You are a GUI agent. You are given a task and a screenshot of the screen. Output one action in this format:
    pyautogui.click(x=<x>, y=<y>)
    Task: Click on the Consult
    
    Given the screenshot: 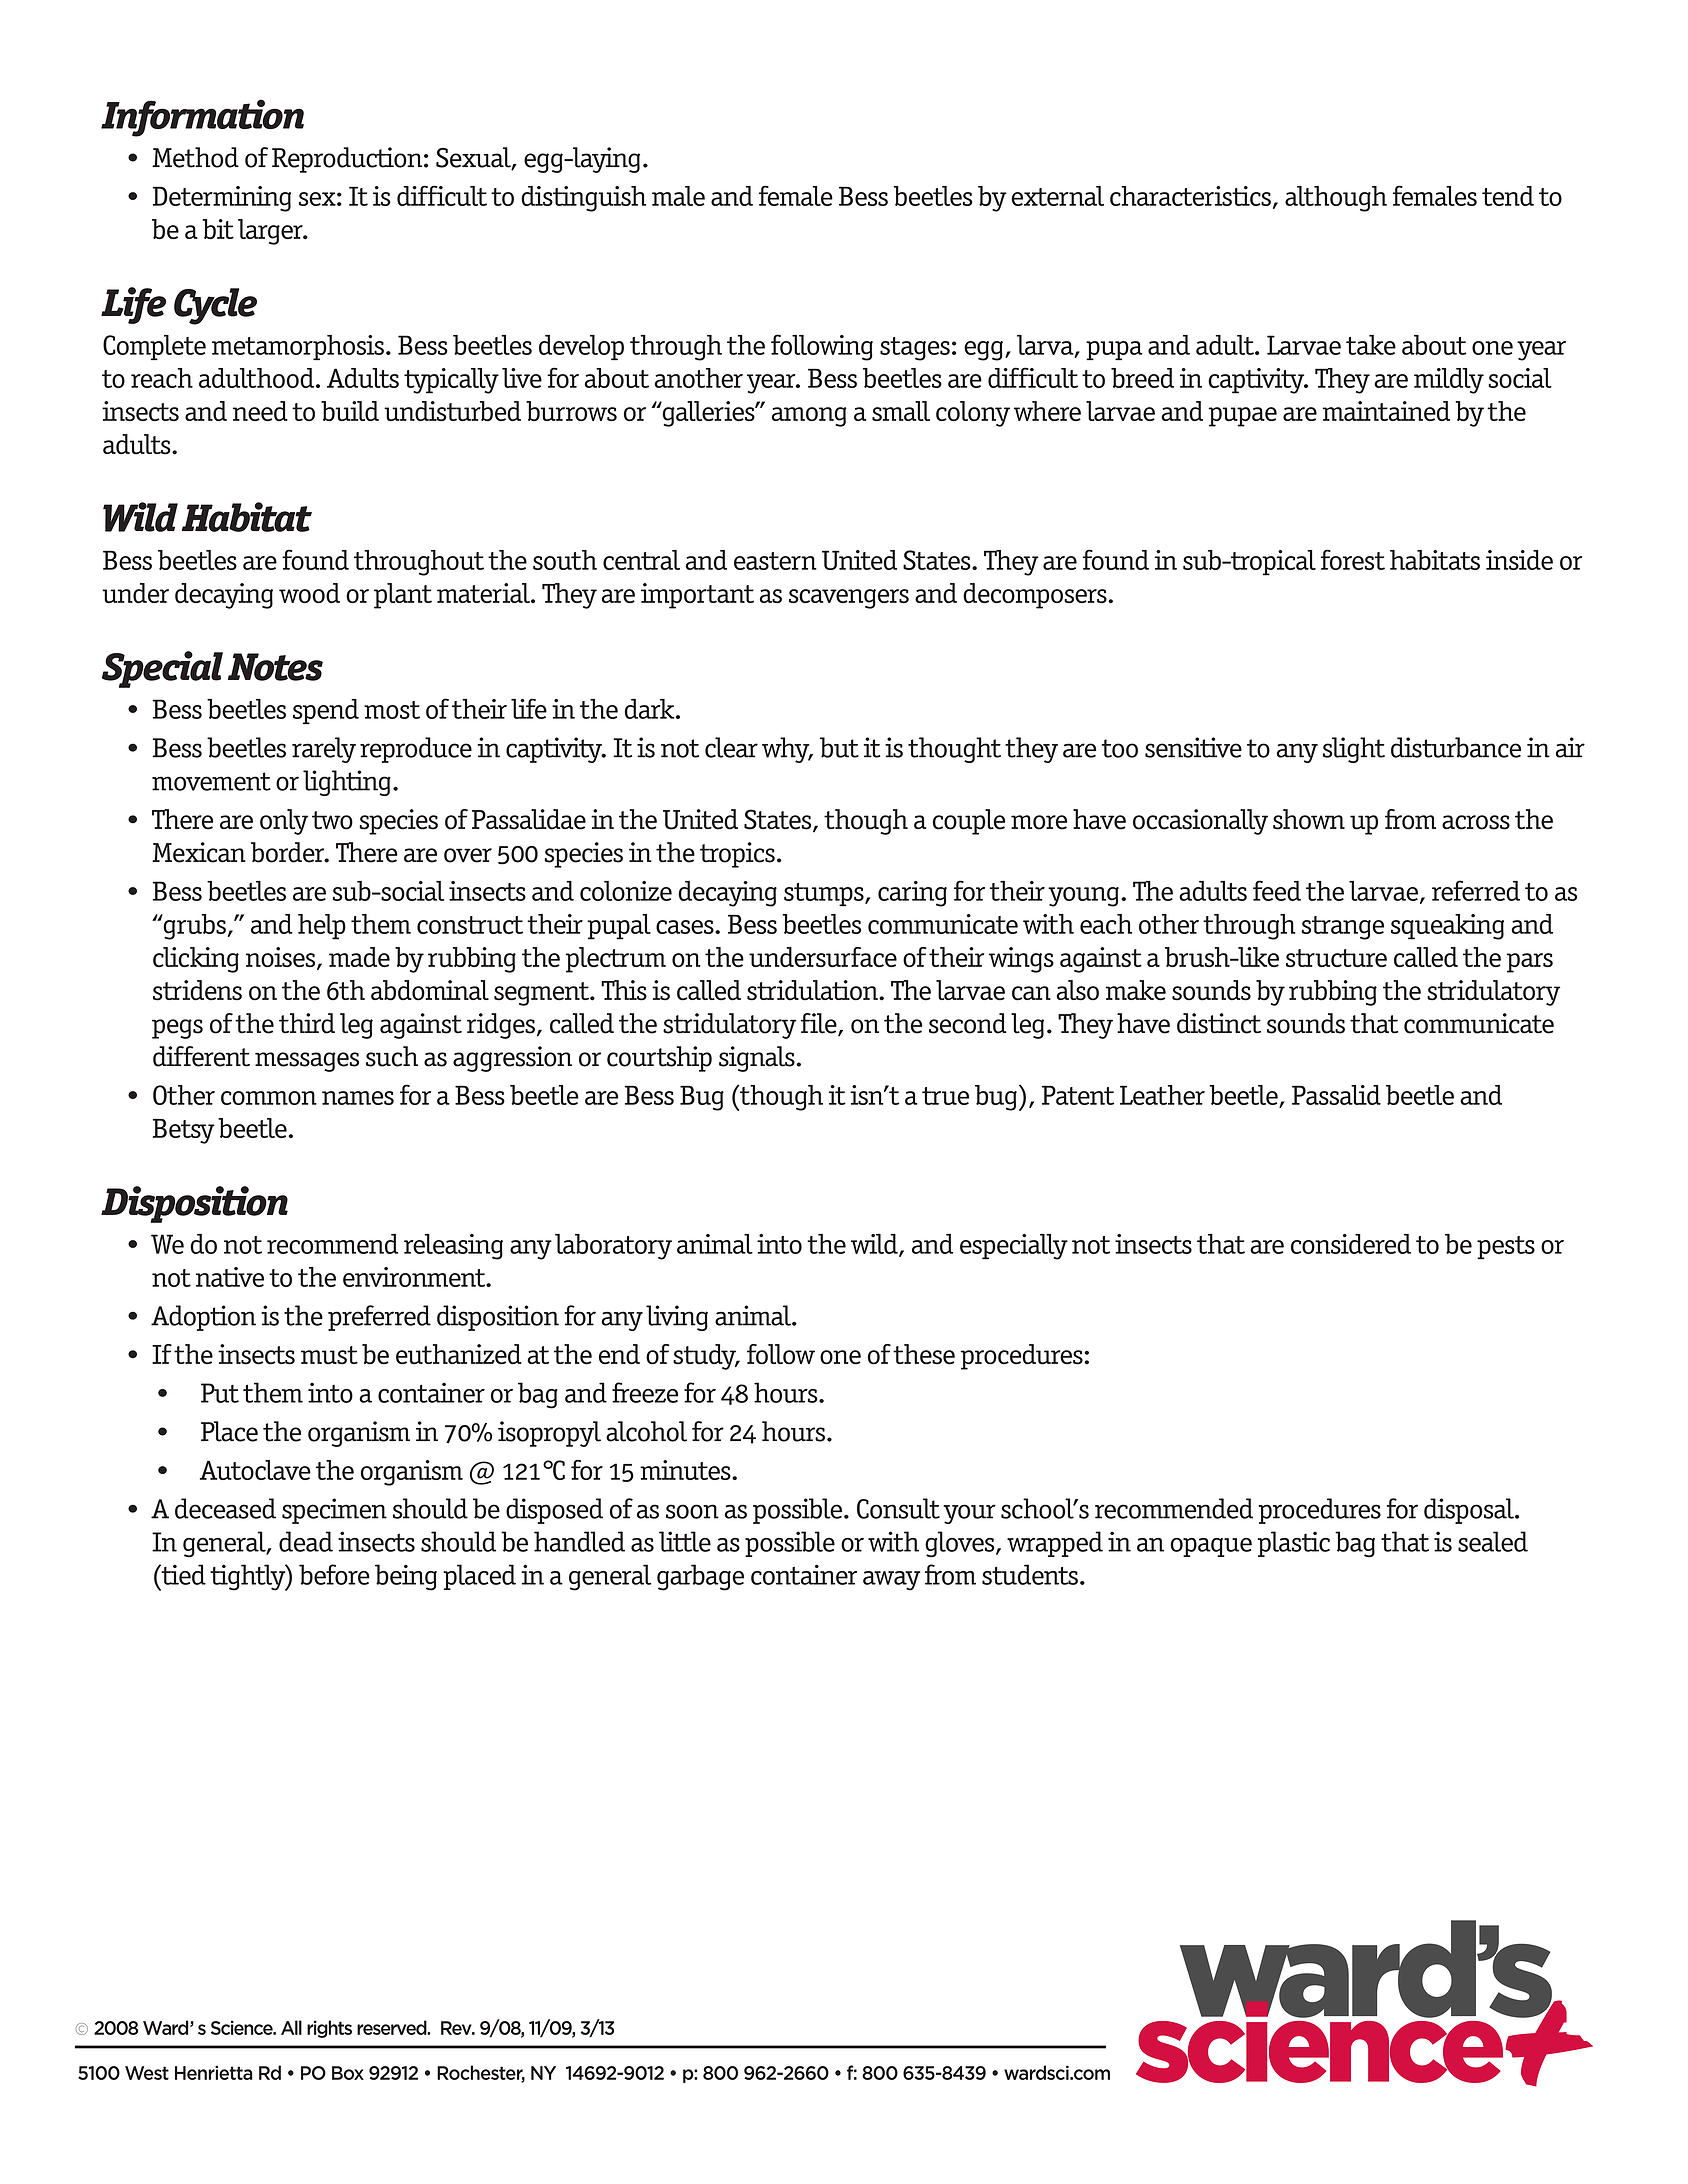 What is the action you would take?
    pyautogui.click(x=898, y=1508)
